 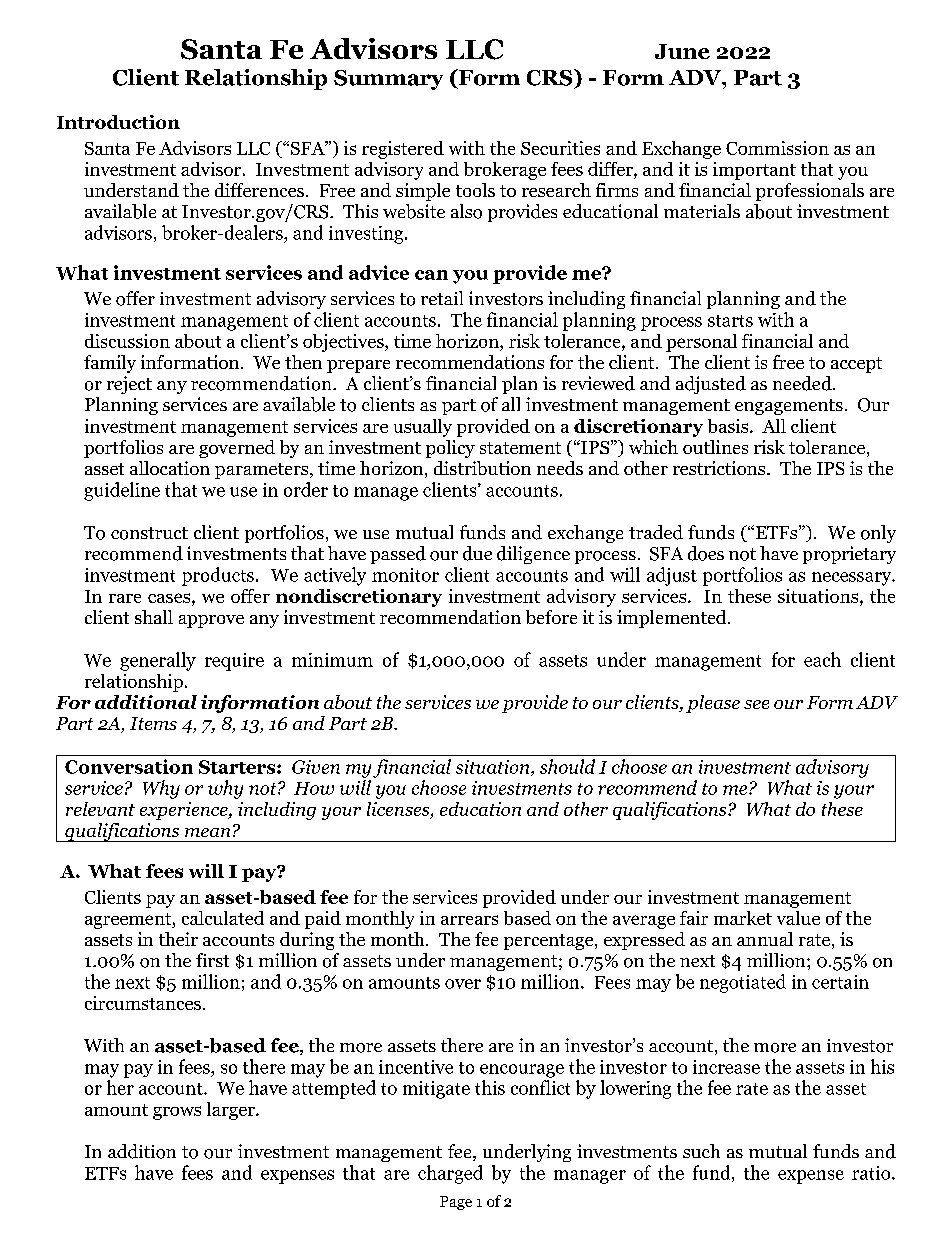 What do you see at coordinates (212, 960) in the page?
I see `first` at bounding box center [212, 960].
